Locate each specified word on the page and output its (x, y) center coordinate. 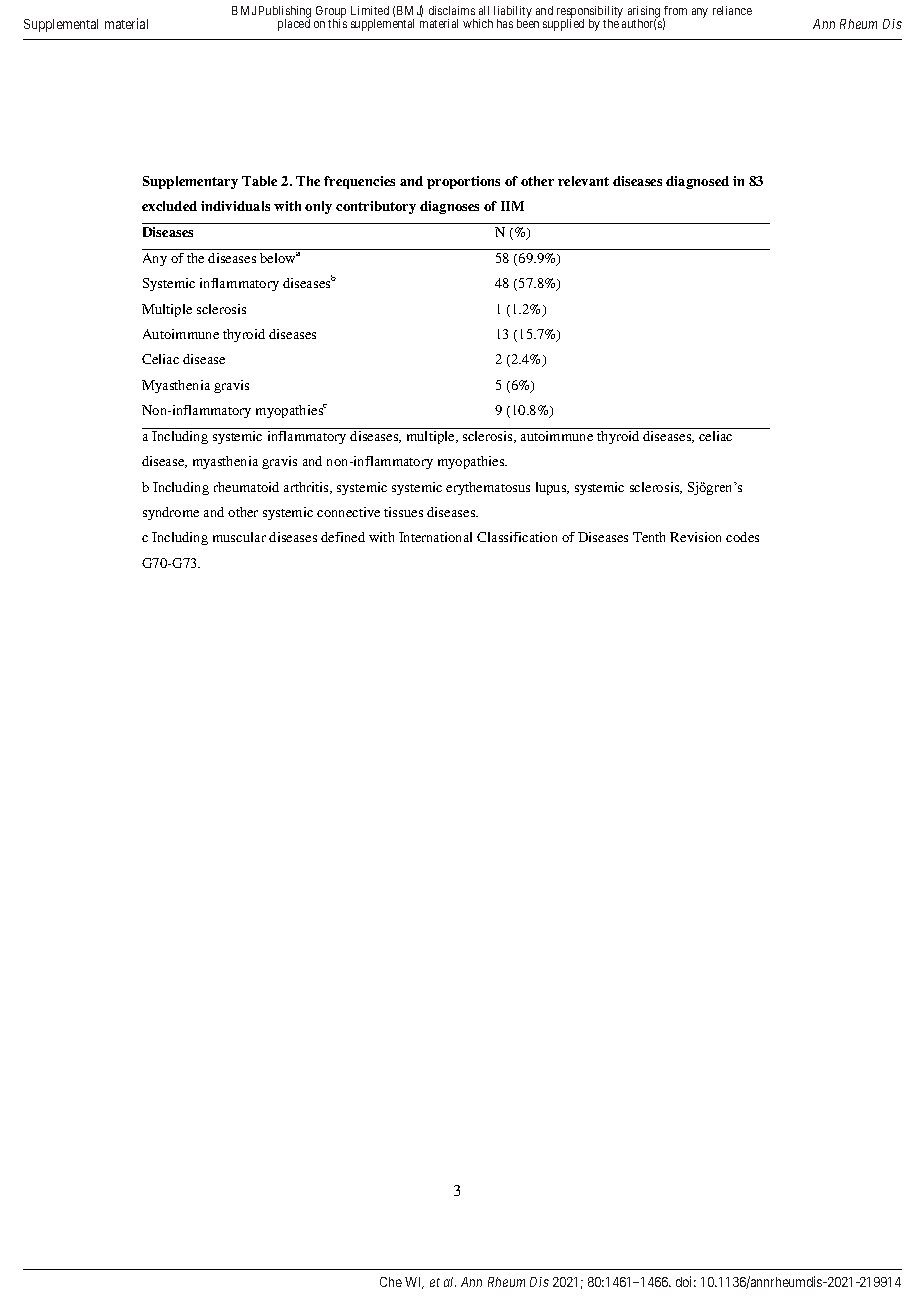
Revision (695, 537)
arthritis (307, 488)
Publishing (285, 13)
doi (686, 1281)
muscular (239, 537)
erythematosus (488, 488)
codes (742, 537)
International (435, 537)
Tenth (649, 537)
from (675, 10)
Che (391, 1282)
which (478, 23)
